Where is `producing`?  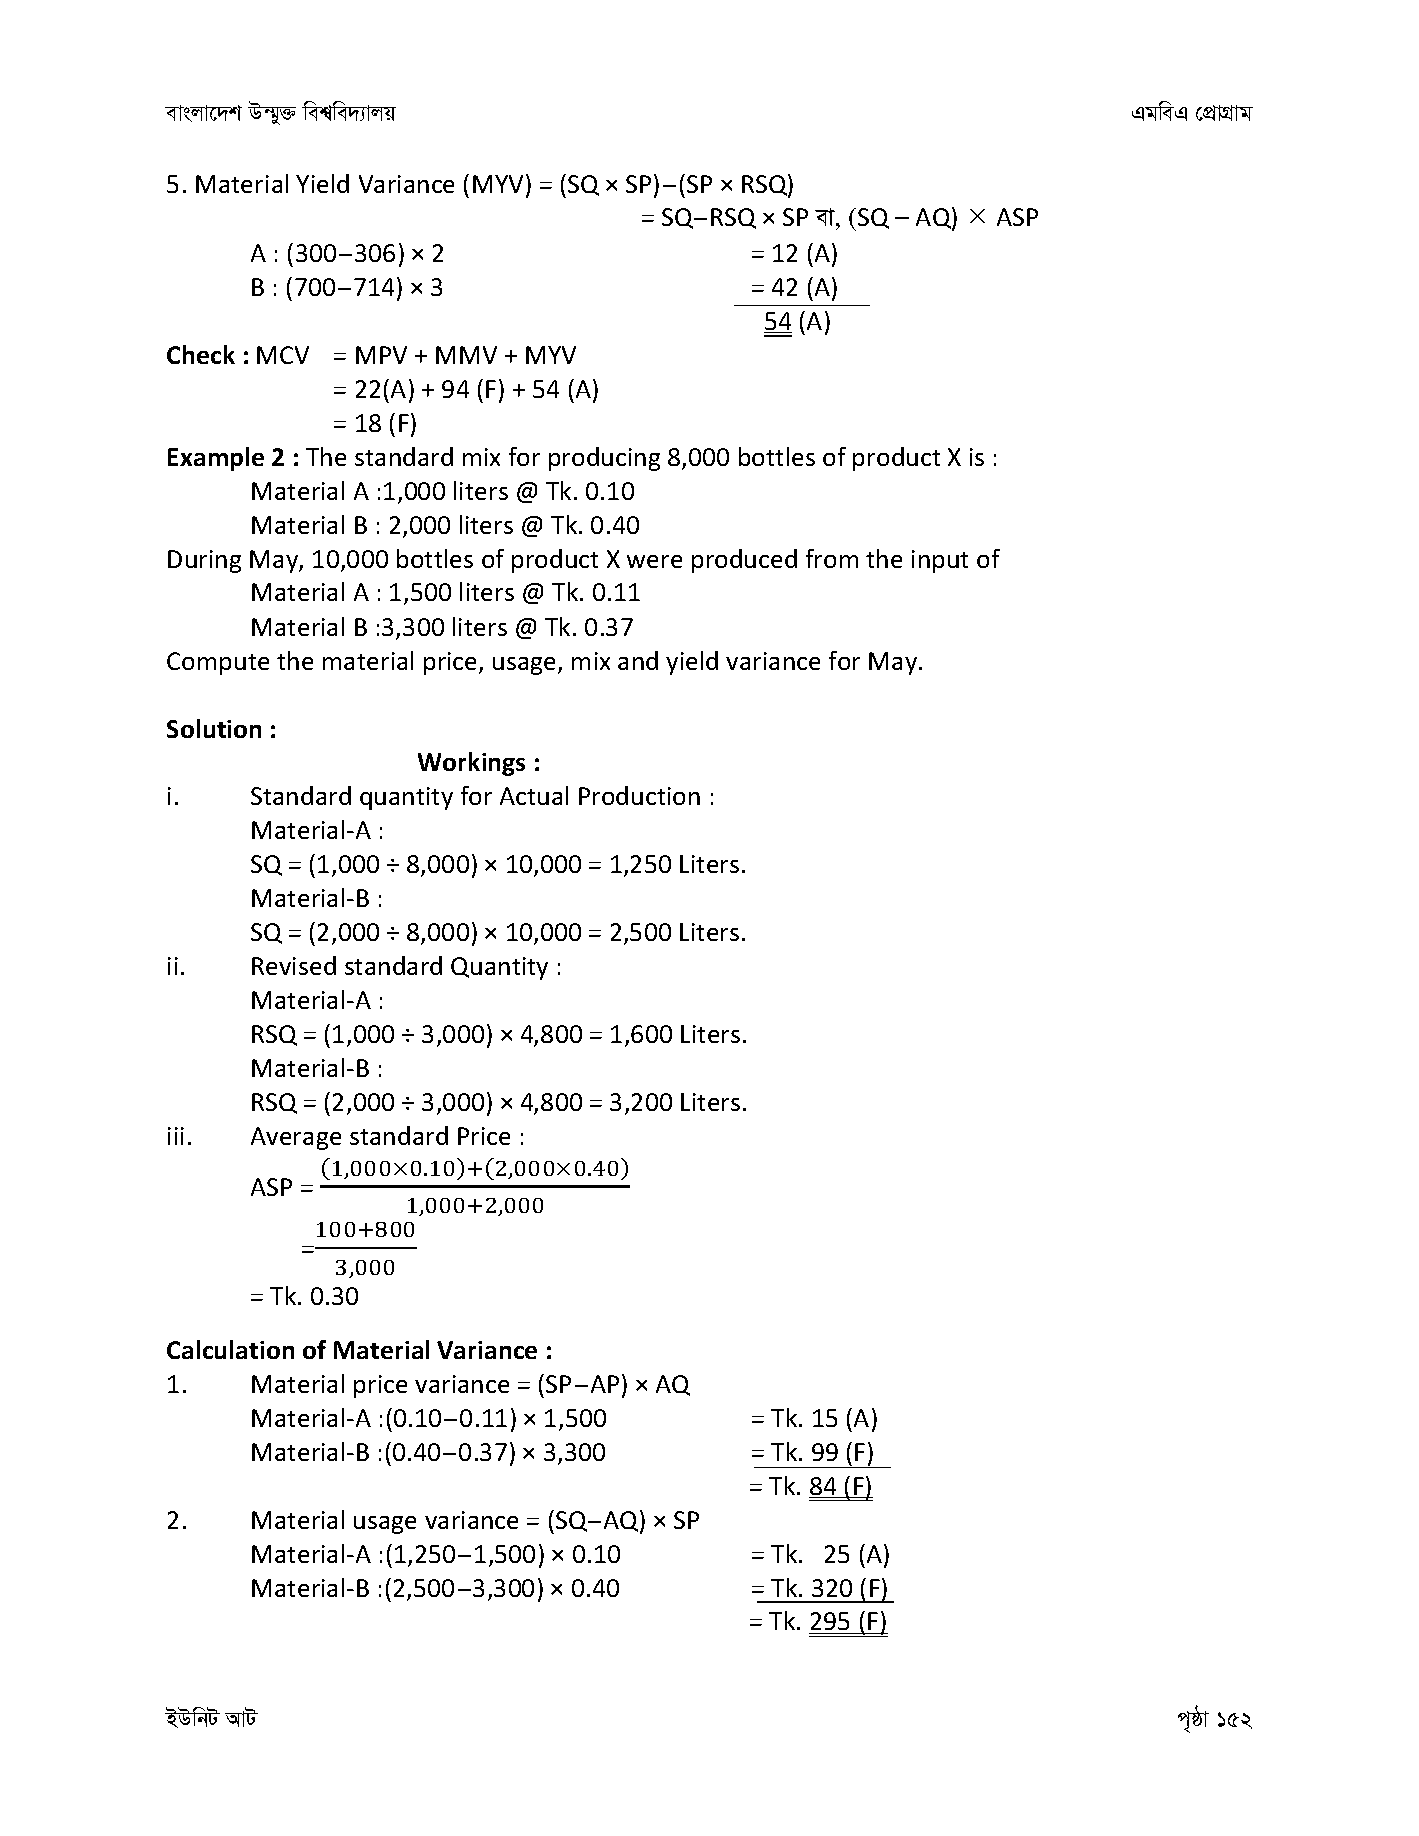 producing is located at coordinates (604, 459).
